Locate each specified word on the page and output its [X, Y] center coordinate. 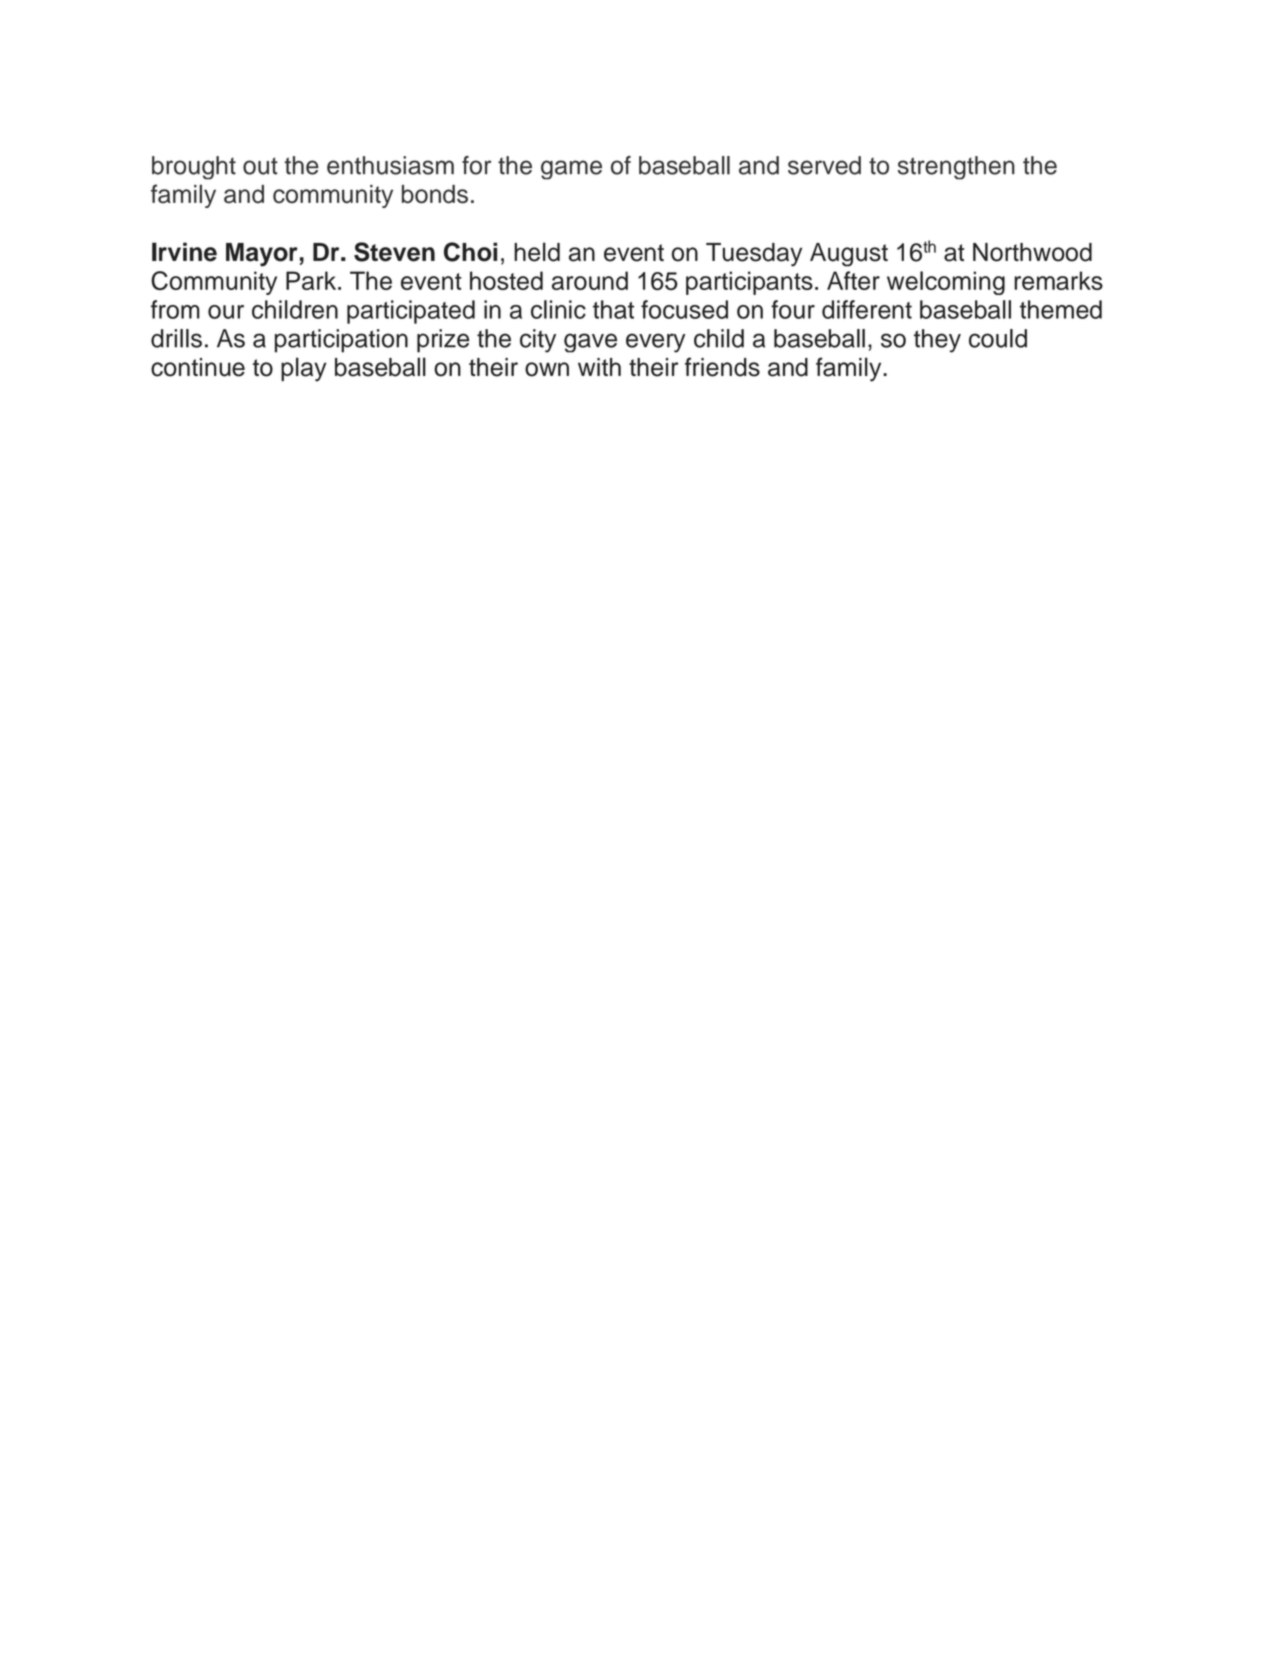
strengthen [956, 168]
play [304, 369]
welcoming [946, 283]
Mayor [262, 255]
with [599, 367]
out [260, 166]
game [571, 170]
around [590, 280]
